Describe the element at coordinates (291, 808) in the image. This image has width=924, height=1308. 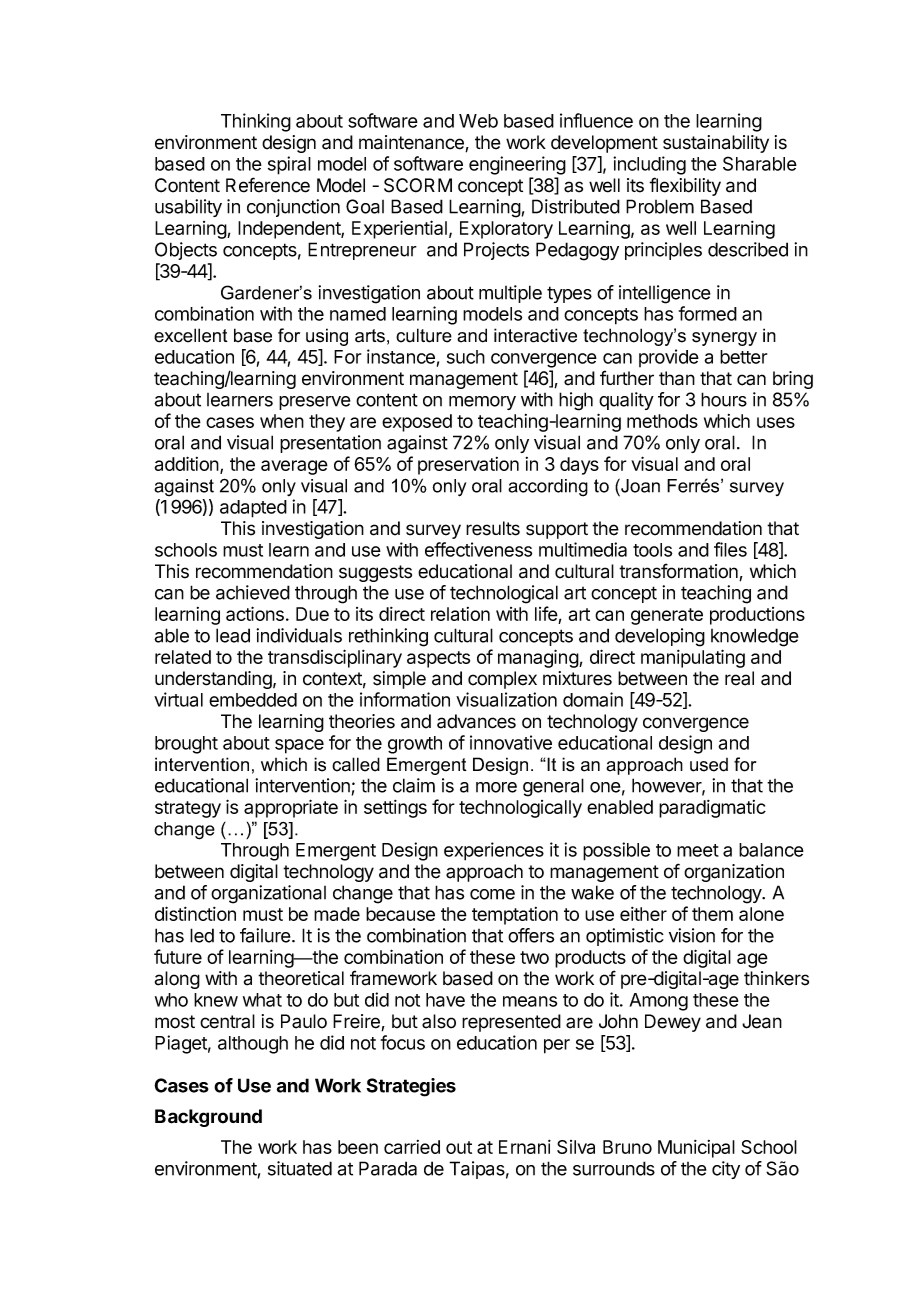
I see `appropriate` at that location.
